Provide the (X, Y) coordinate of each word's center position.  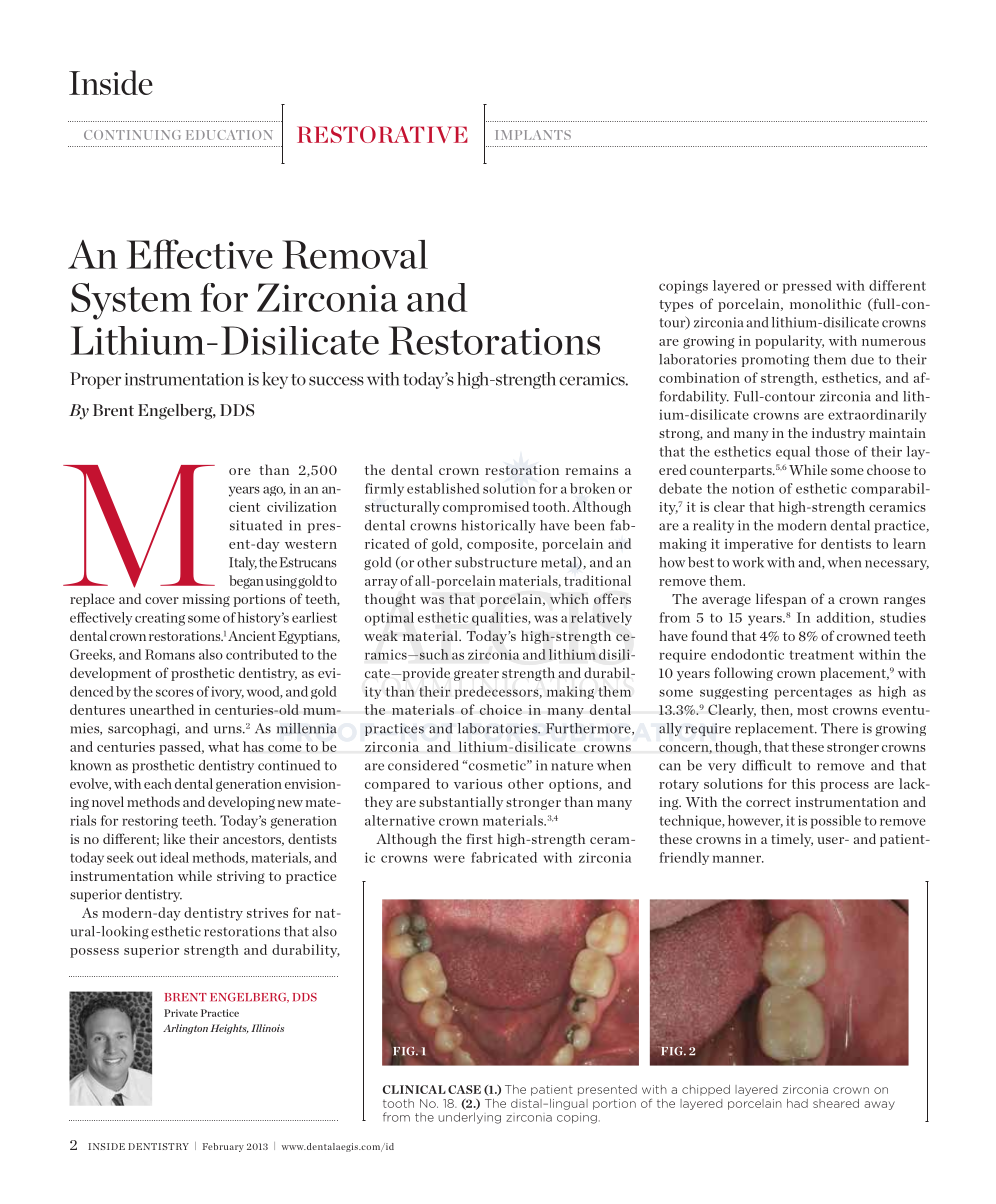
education (229, 135)
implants (533, 135)
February (223, 1147)
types (676, 306)
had (797, 1103)
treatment (821, 655)
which (569, 598)
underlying (469, 1118)
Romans (170, 654)
